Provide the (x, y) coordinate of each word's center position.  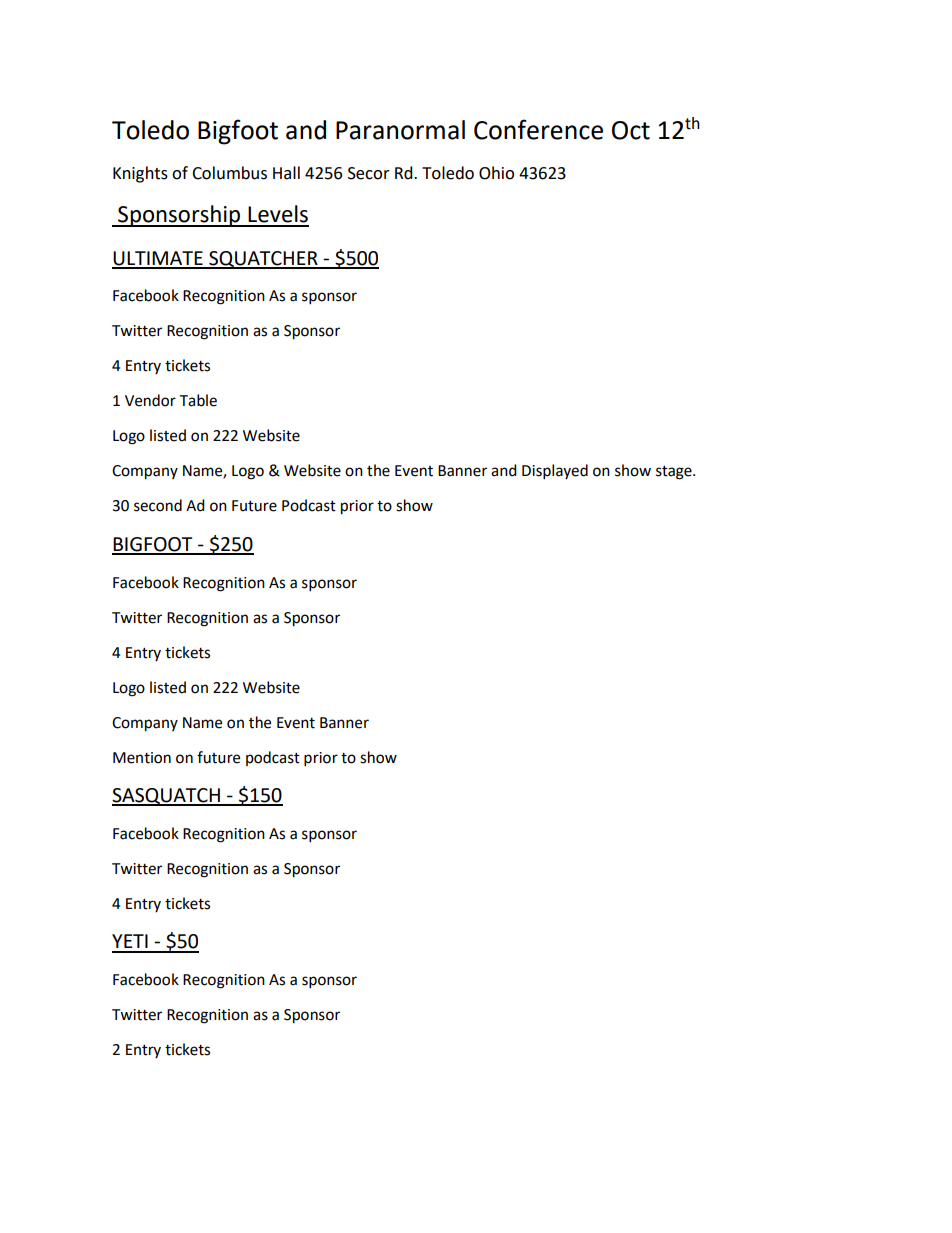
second (158, 505)
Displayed (555, 472)
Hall (286, 173)
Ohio (496, 173)
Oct (631, 130)
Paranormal (400, 130)
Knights (140, 174)
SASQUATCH (167, 797)
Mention (142, 758)
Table (198, 400)
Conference (538, 129)
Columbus (229, 173)
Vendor (150, 400)
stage (675, 473)
